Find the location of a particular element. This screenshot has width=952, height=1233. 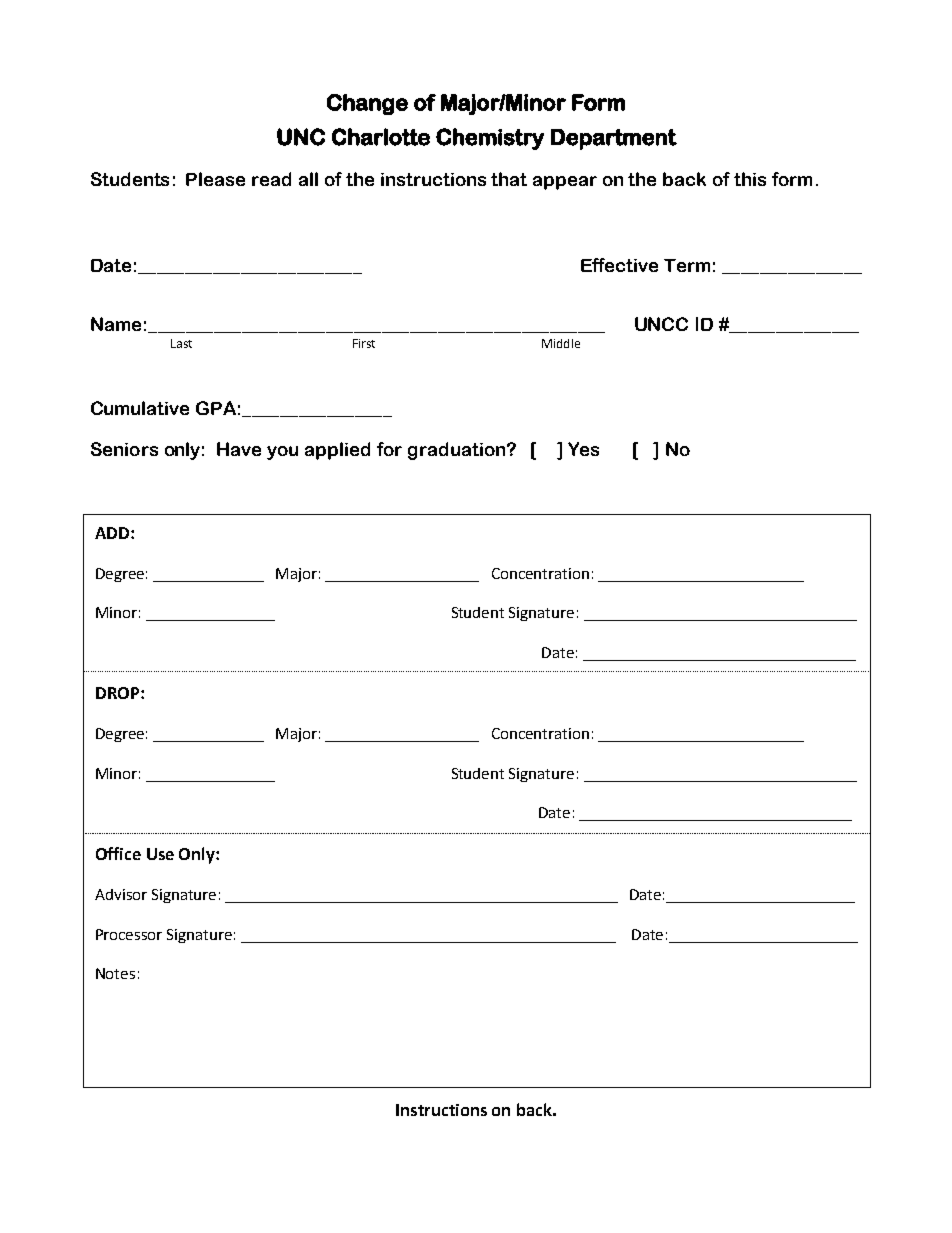

read is located at coordinates (271, 179).
